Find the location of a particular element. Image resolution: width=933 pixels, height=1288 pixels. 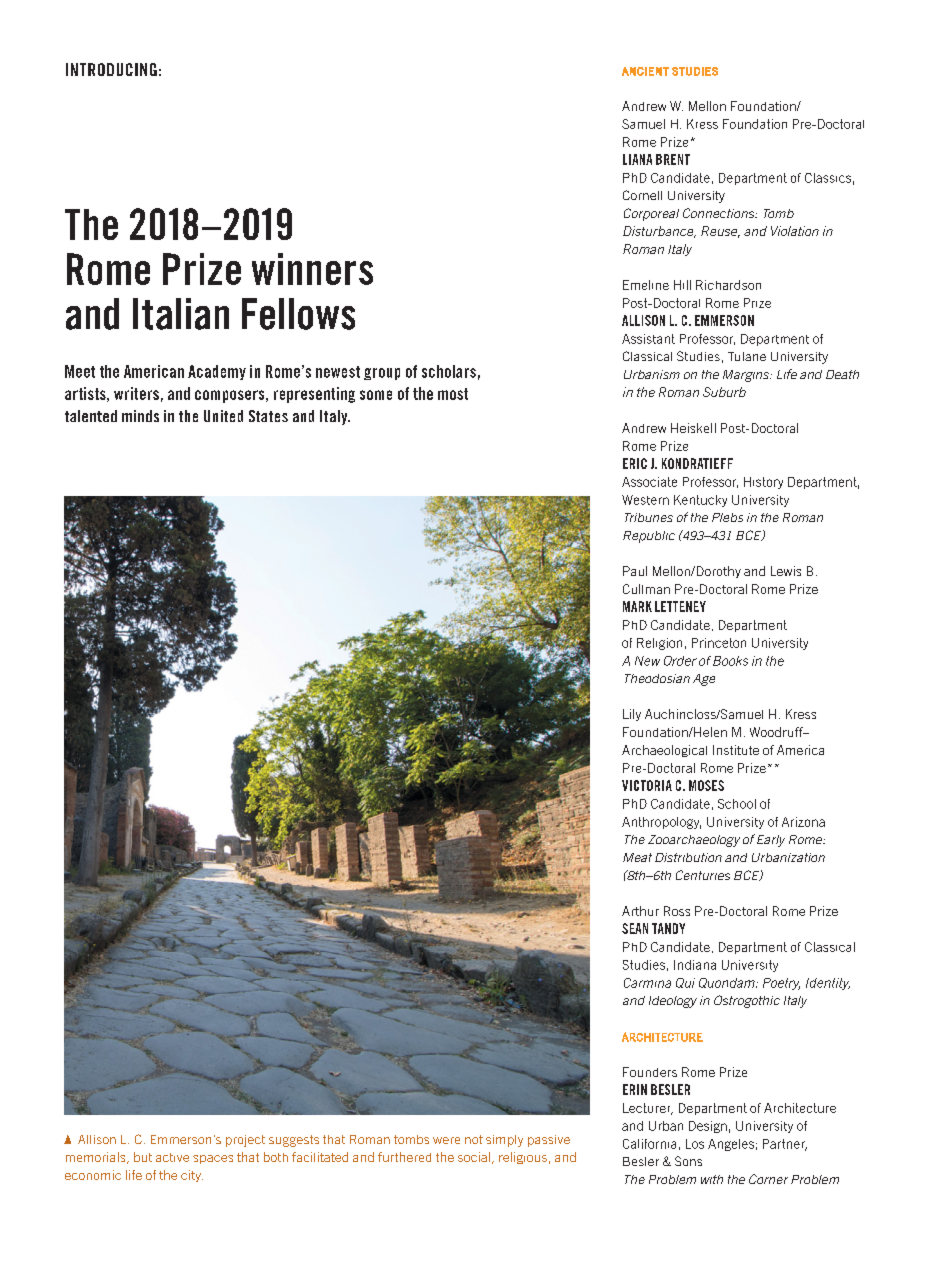

scholars is located at coordinates (449, 371).
